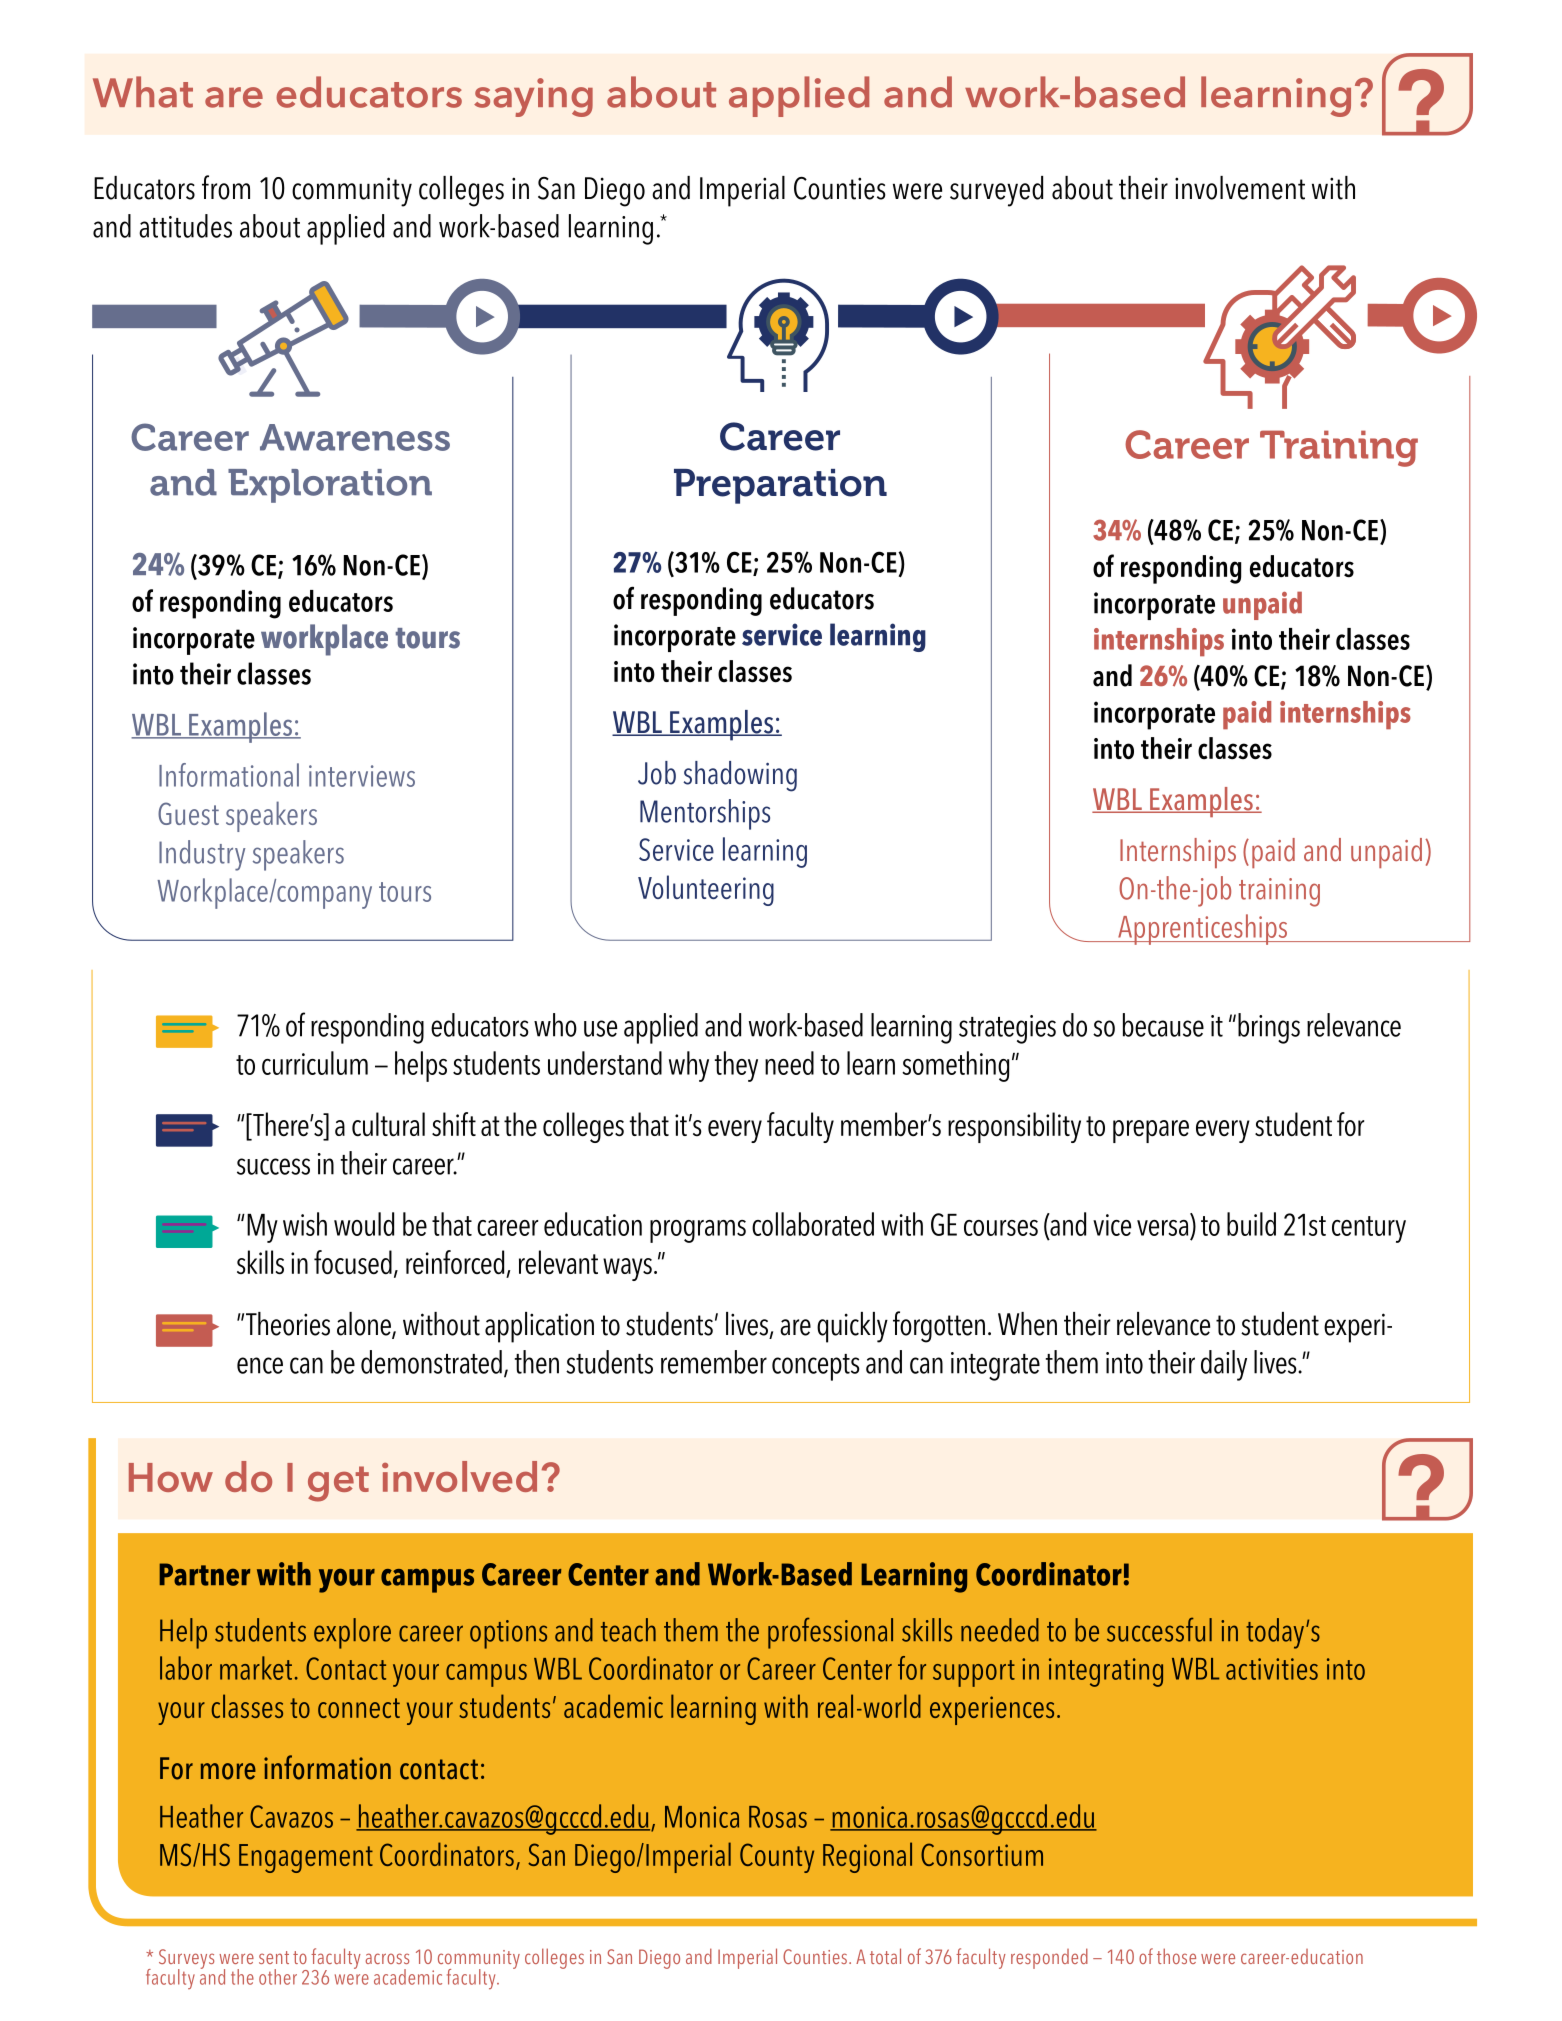  Describe the element at coordinates (736, 1066) in the document. I see `they` at that location.
